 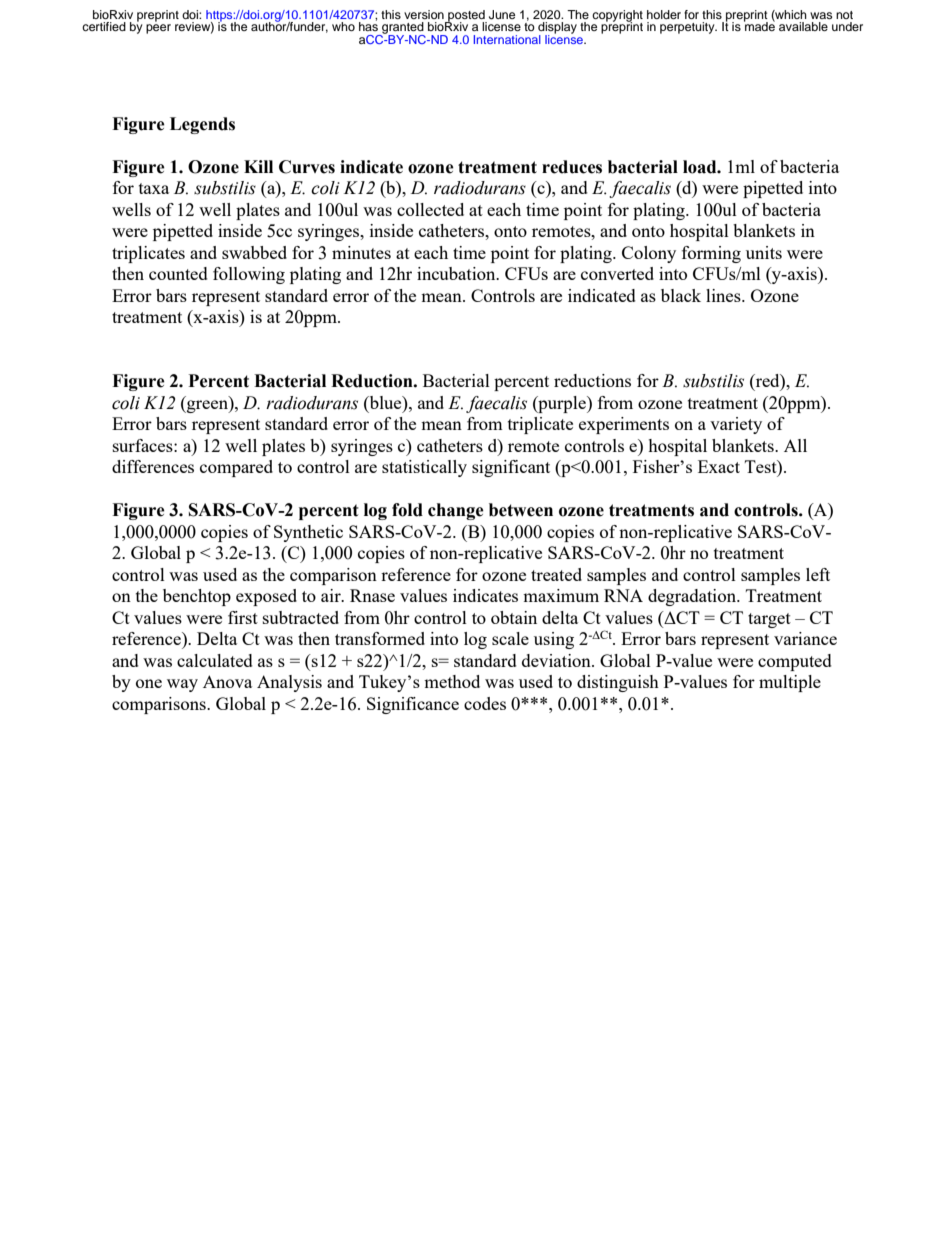 What do you see at coordinates (457, 273) in the screenshot?
I see `incubation` at bounding box center [457, 273].
